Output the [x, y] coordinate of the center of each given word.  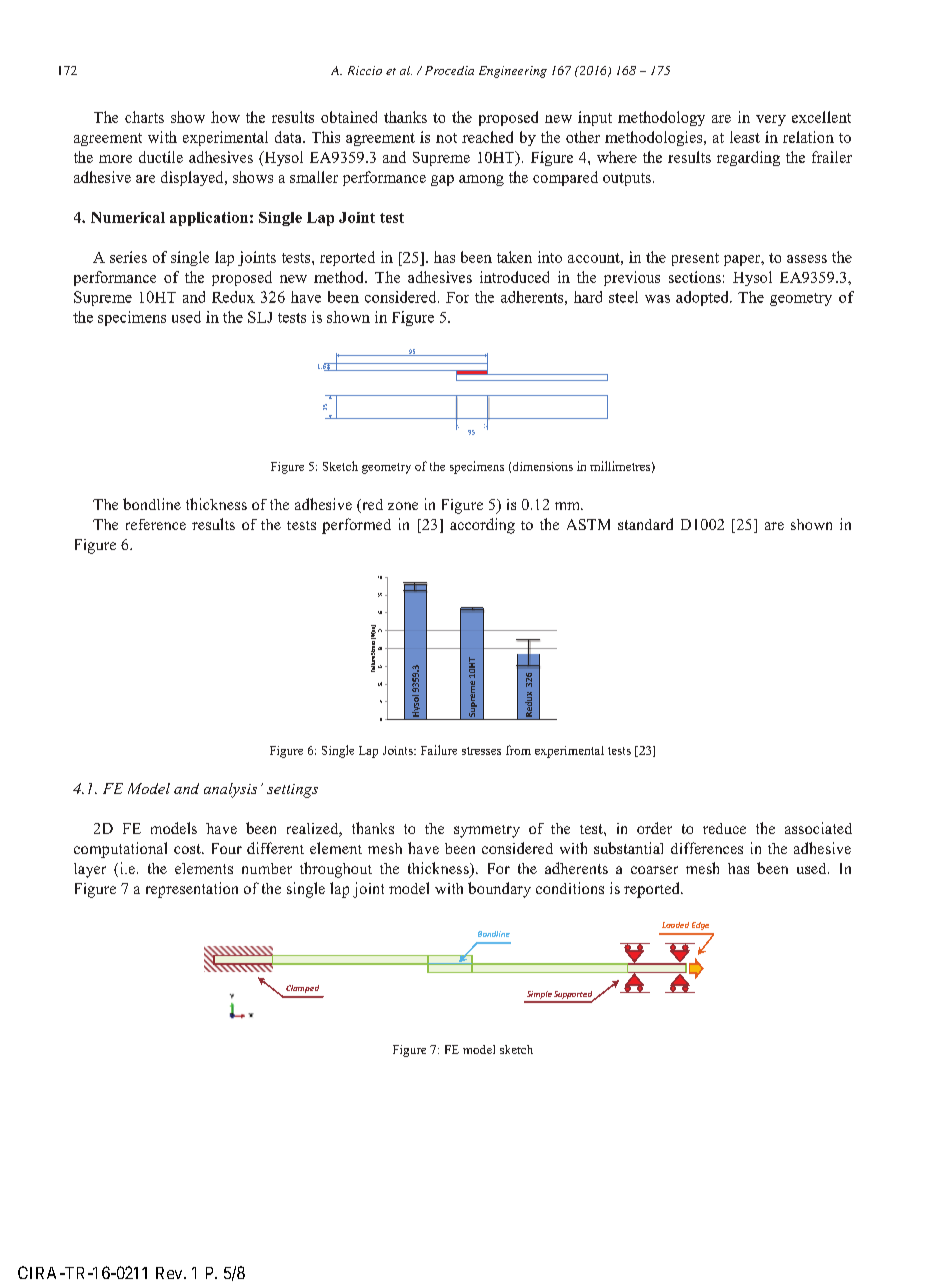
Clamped [302, 989]
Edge [700, 926]
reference [156, 524]
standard [645, 524]
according [482, 526]
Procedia [449, 70]
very [771, 120]
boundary [499, 890]
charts [144, 117]
